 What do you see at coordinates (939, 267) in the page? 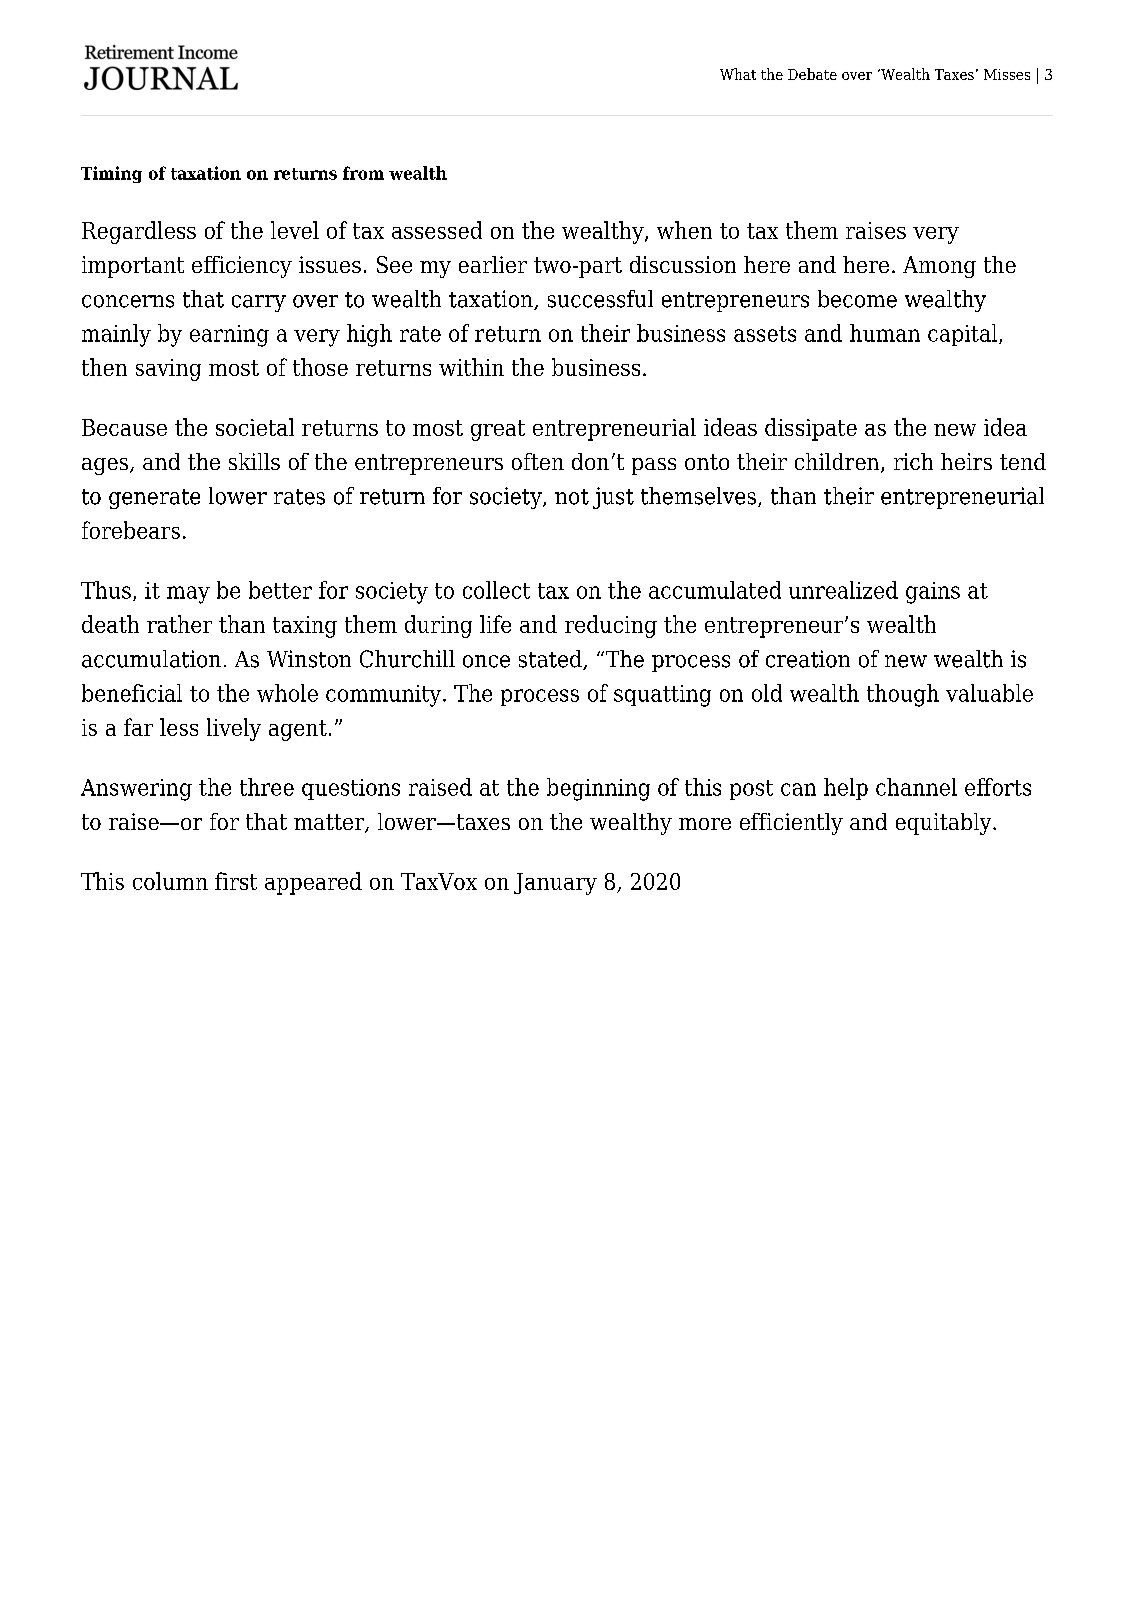
I see `Among` at bounding box center [939, 267].
